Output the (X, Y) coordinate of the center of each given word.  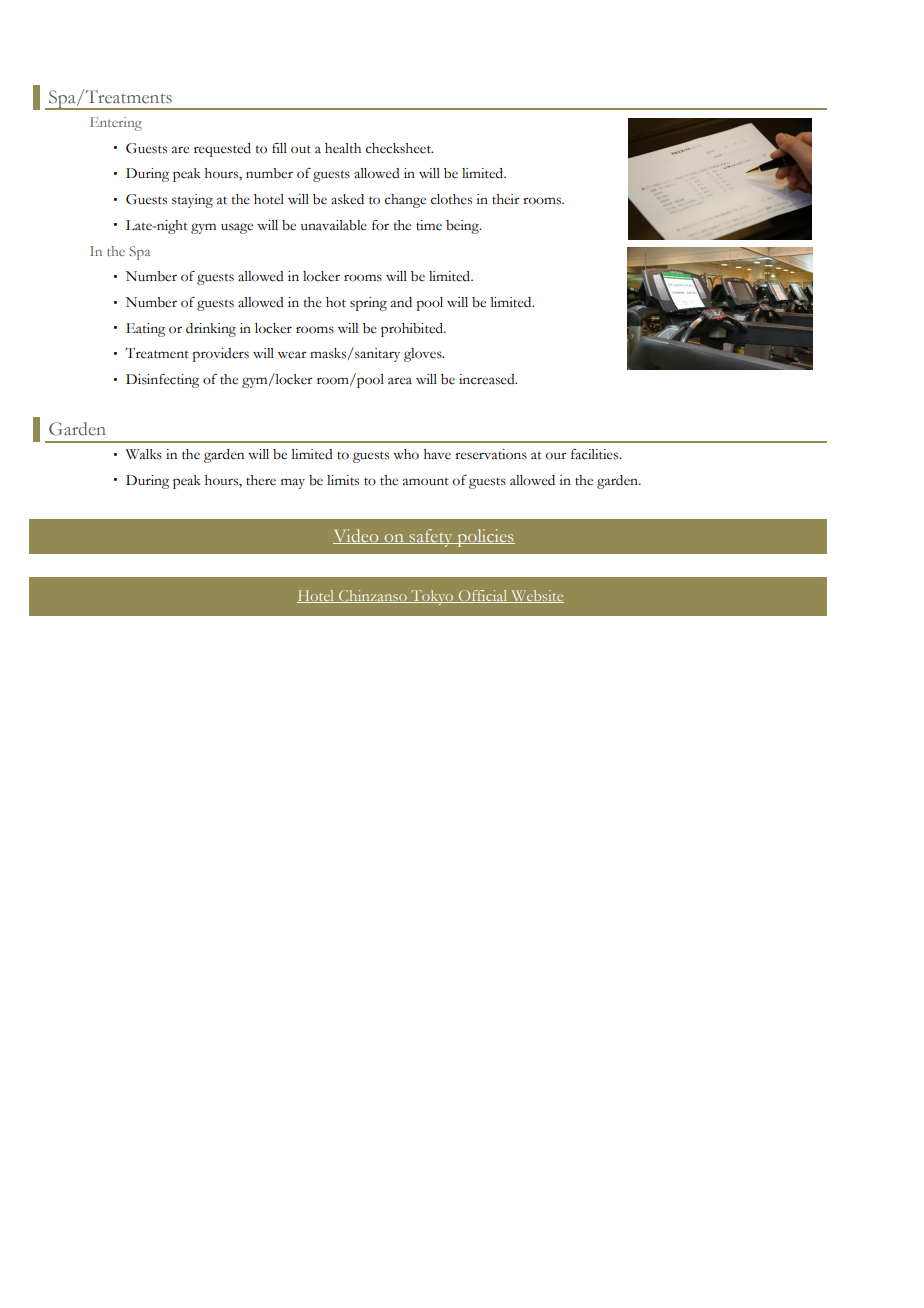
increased (488, 379)
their (506, 199)
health (343, 148)
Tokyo (432, 597)
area (400, 381)
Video (357, 536)
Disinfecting (162, 381)
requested (222, 150)
